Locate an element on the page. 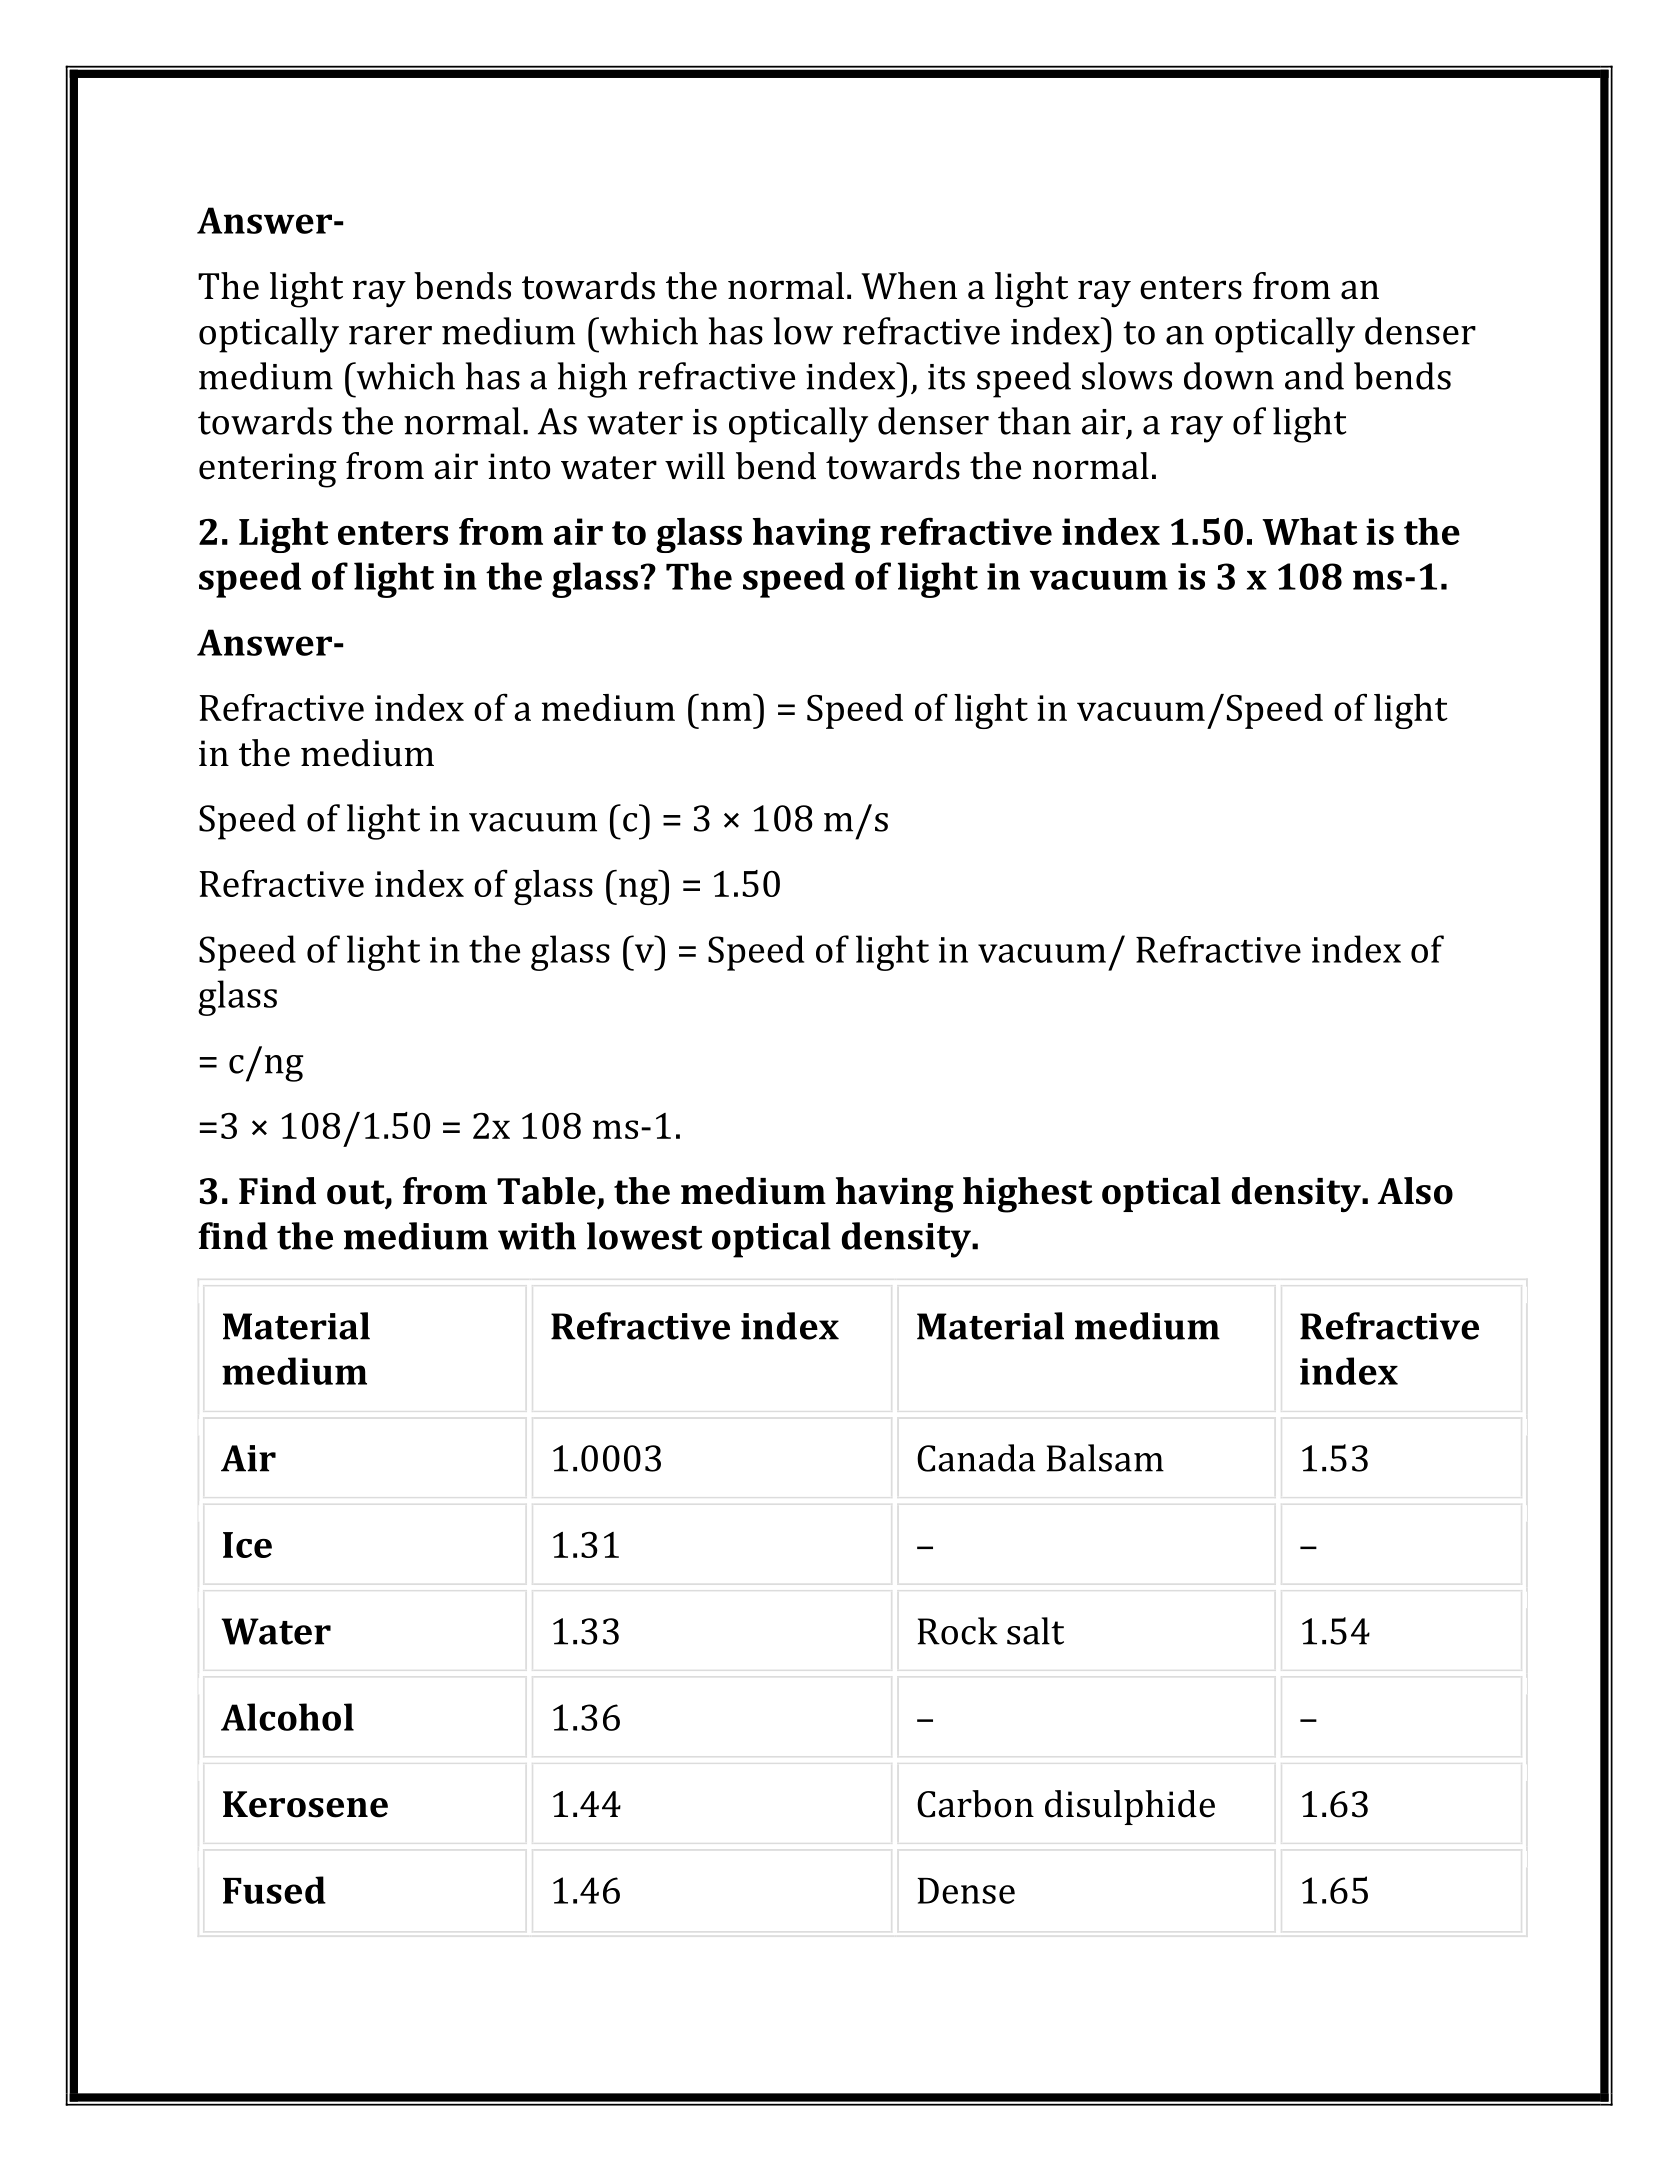 This document has width=1678, height=2171. and is located at coordinates (1314, 376).
